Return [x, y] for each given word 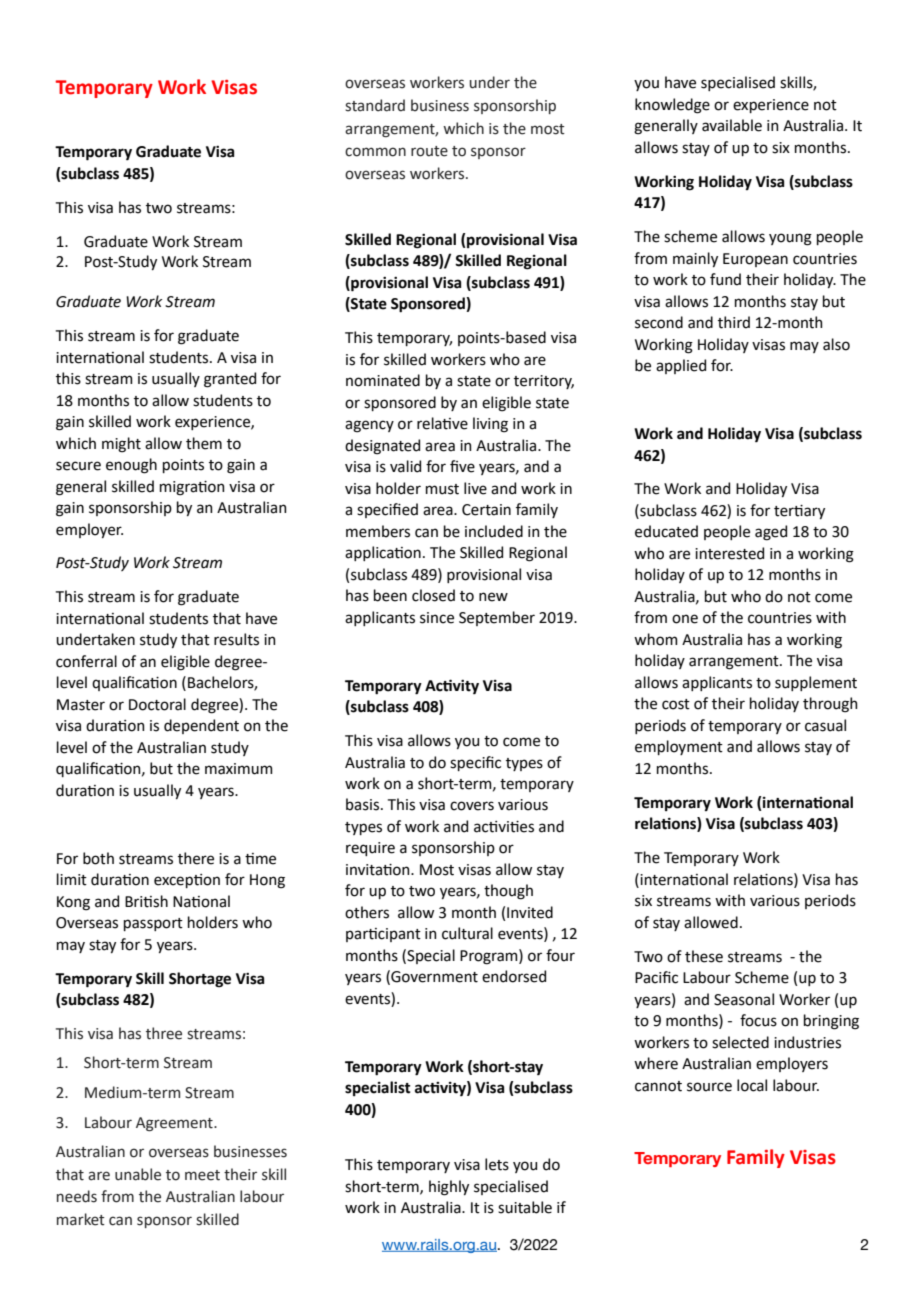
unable [138, 1174]
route [429, 151]
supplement [816, 683]
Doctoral [157, 704]
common [375, 152]
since [437, 618]
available [732, 125]
